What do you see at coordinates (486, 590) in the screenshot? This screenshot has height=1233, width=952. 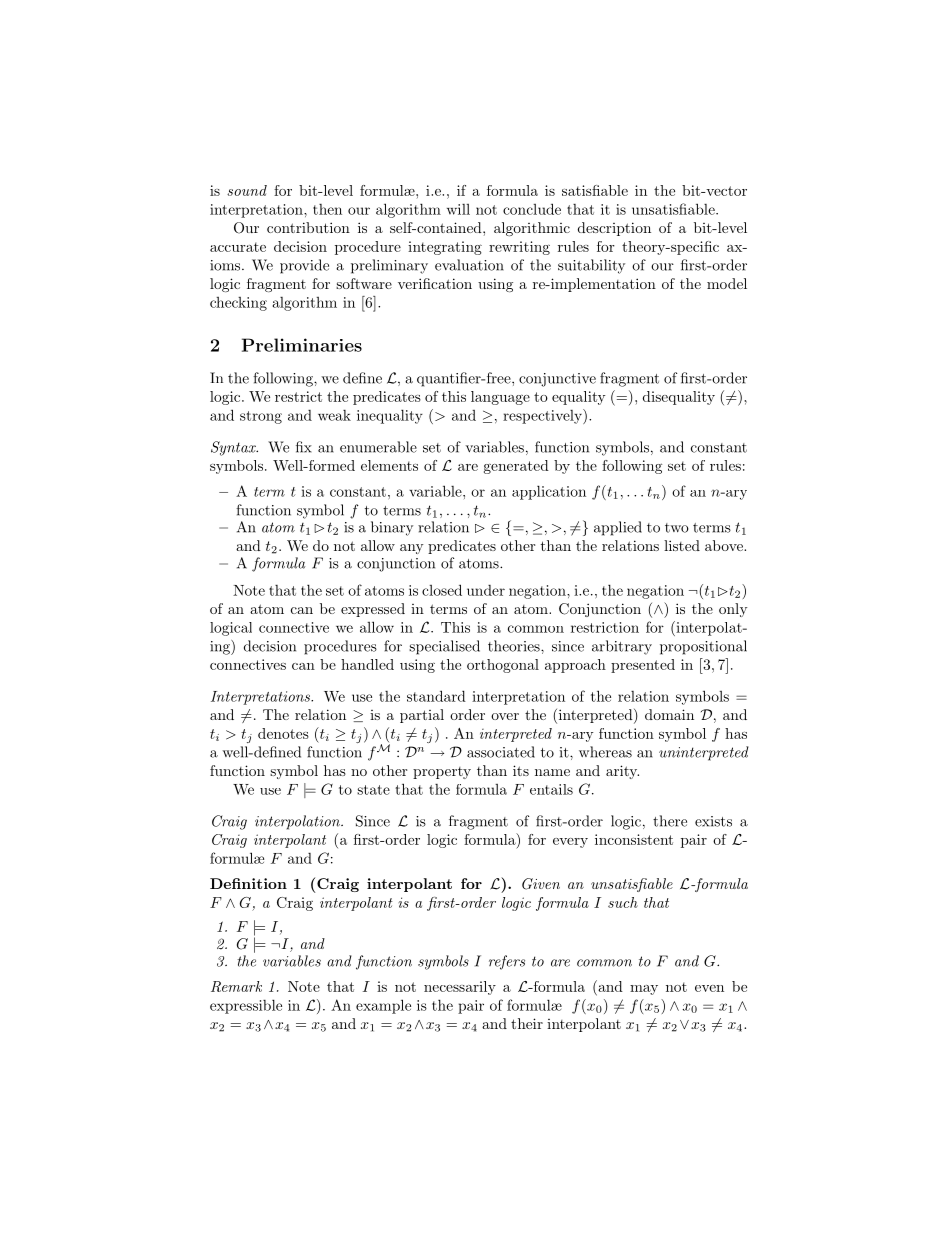 I see `under` at bounding box center [486, 590].
